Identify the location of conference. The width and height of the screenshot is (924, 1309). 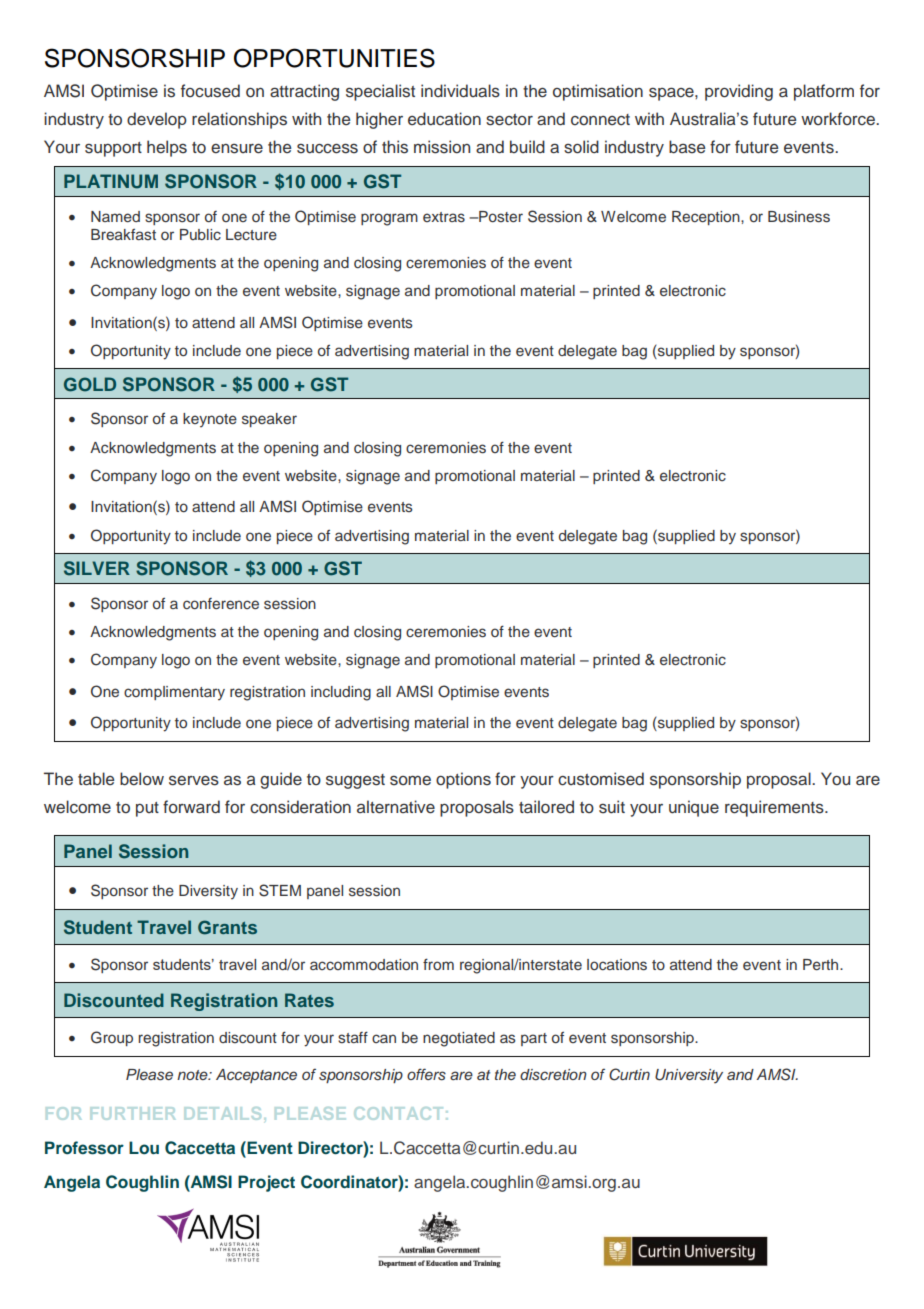
(221, 603).
